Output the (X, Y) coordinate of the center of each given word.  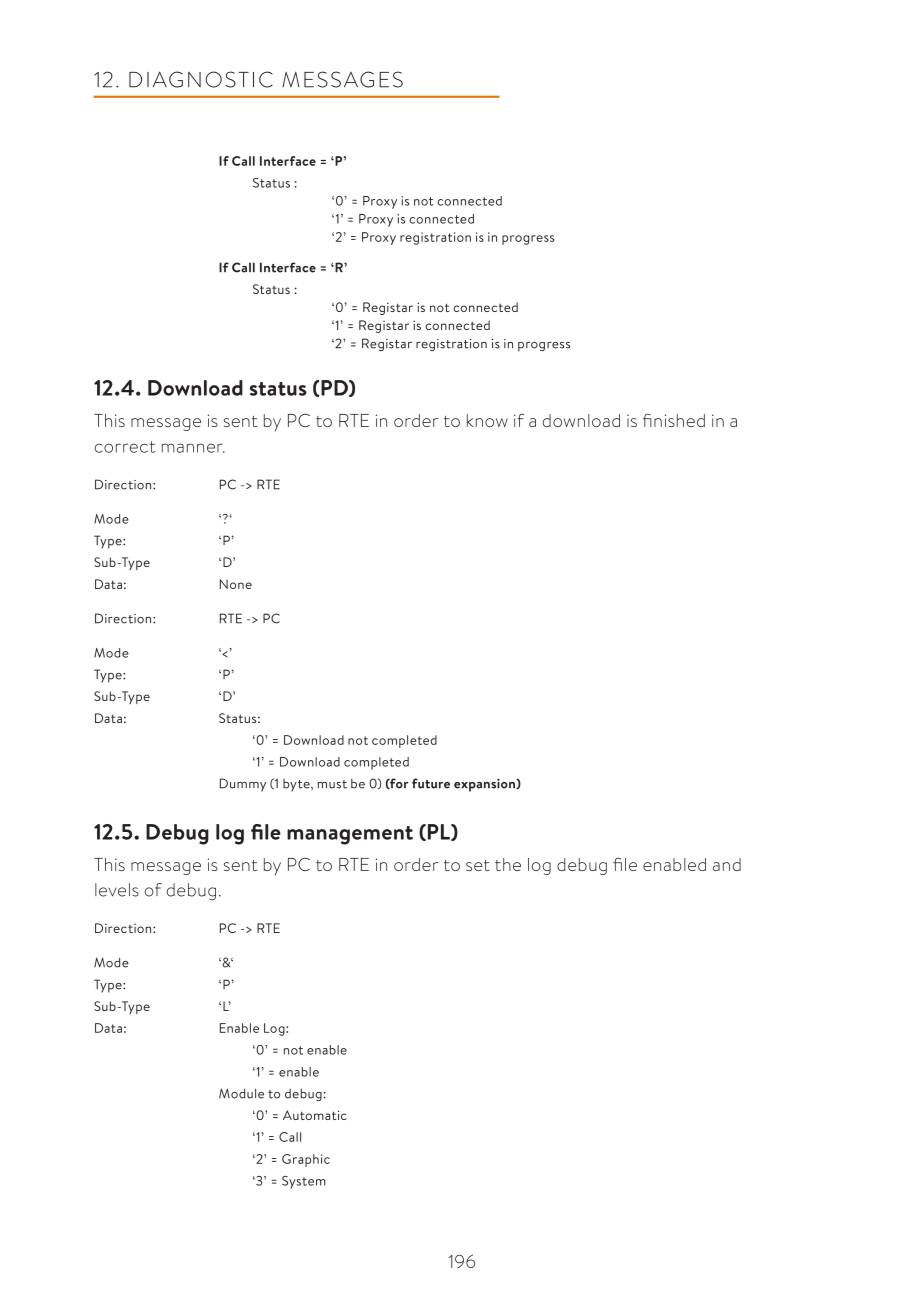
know (487, 420)
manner (193, 448)
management (350, 835)
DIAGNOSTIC (201, 79)
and (727, 864)
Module (241, 1093)
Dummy (243, 785)
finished (674, 420)
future (431, 783)
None (236, 584)
